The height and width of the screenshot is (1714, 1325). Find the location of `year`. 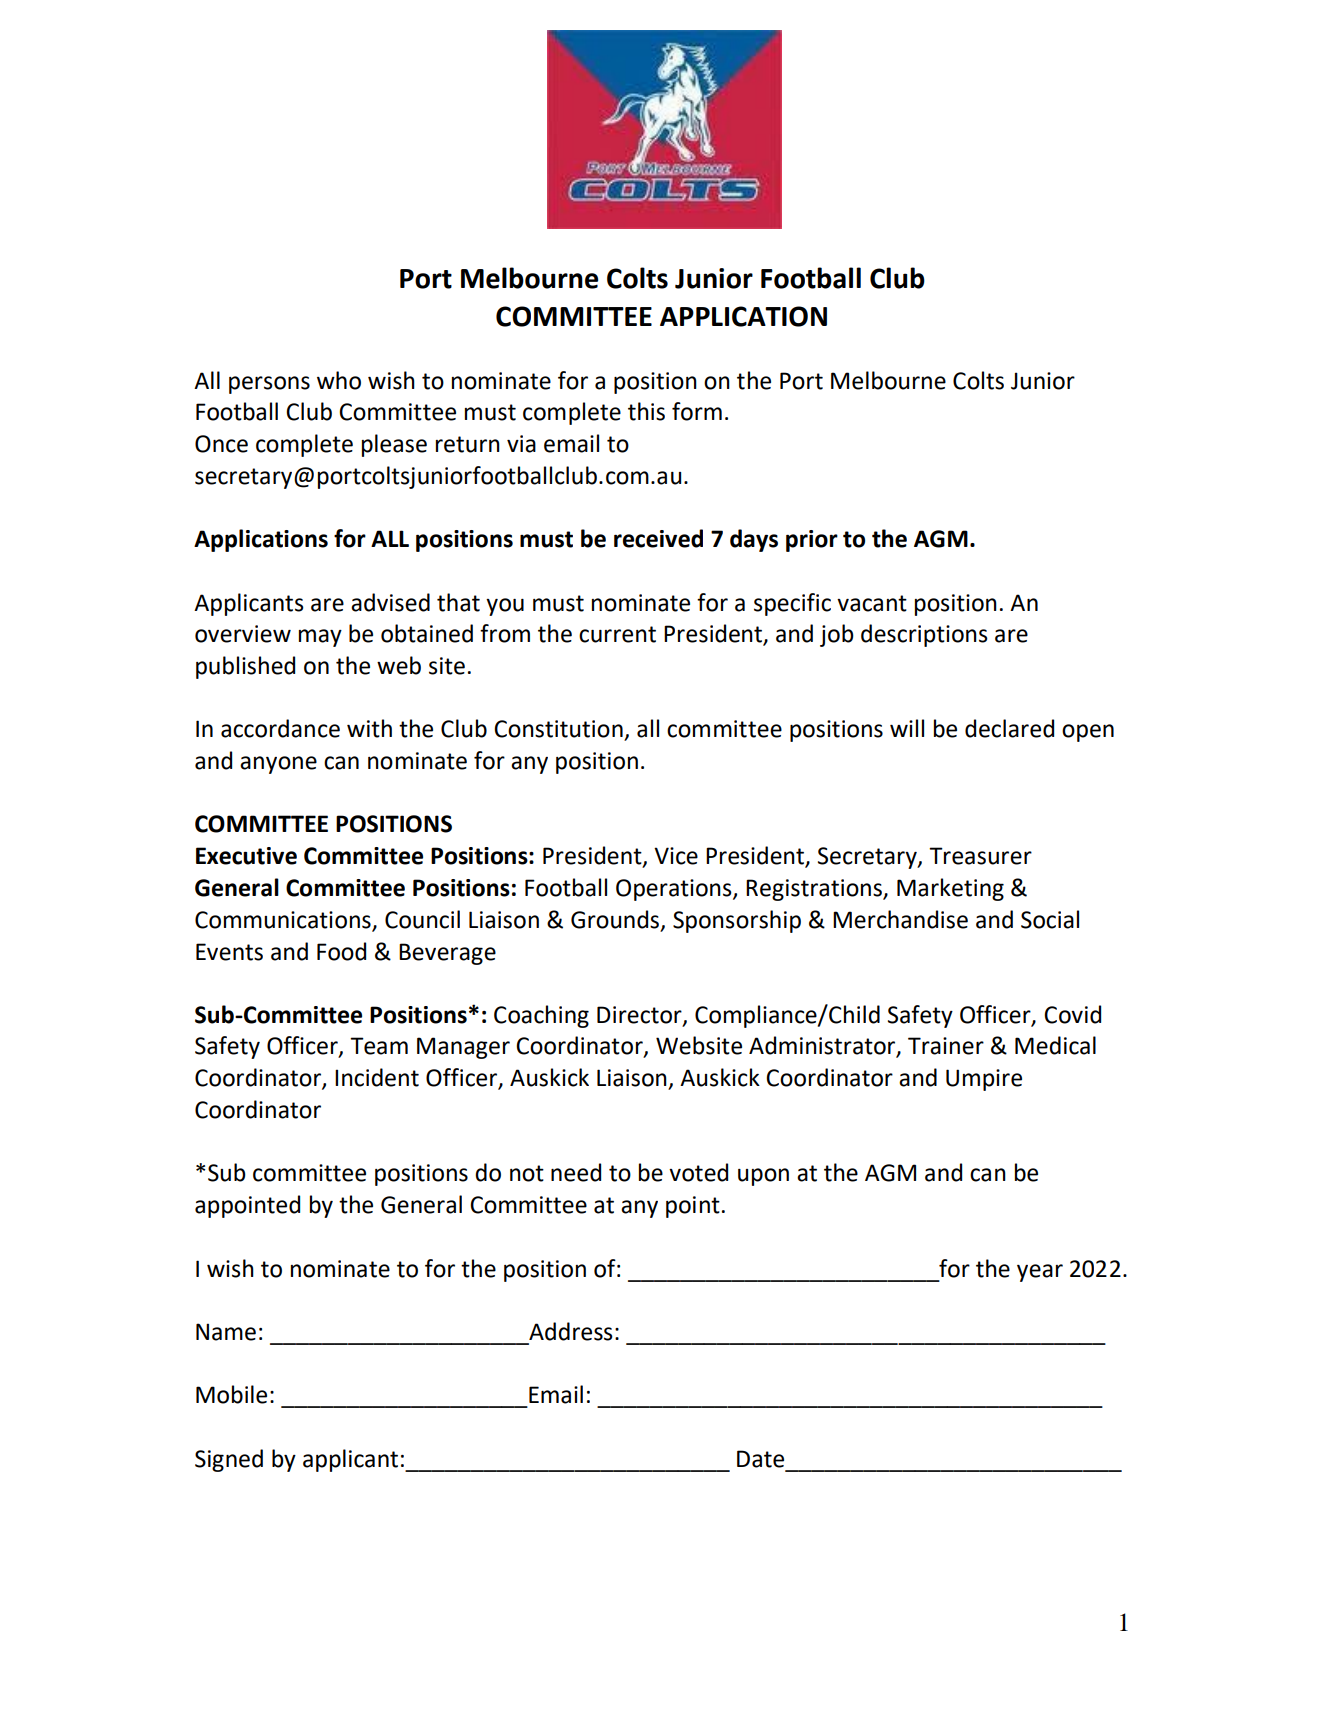

year is located at coordinates (1040, 1273).
